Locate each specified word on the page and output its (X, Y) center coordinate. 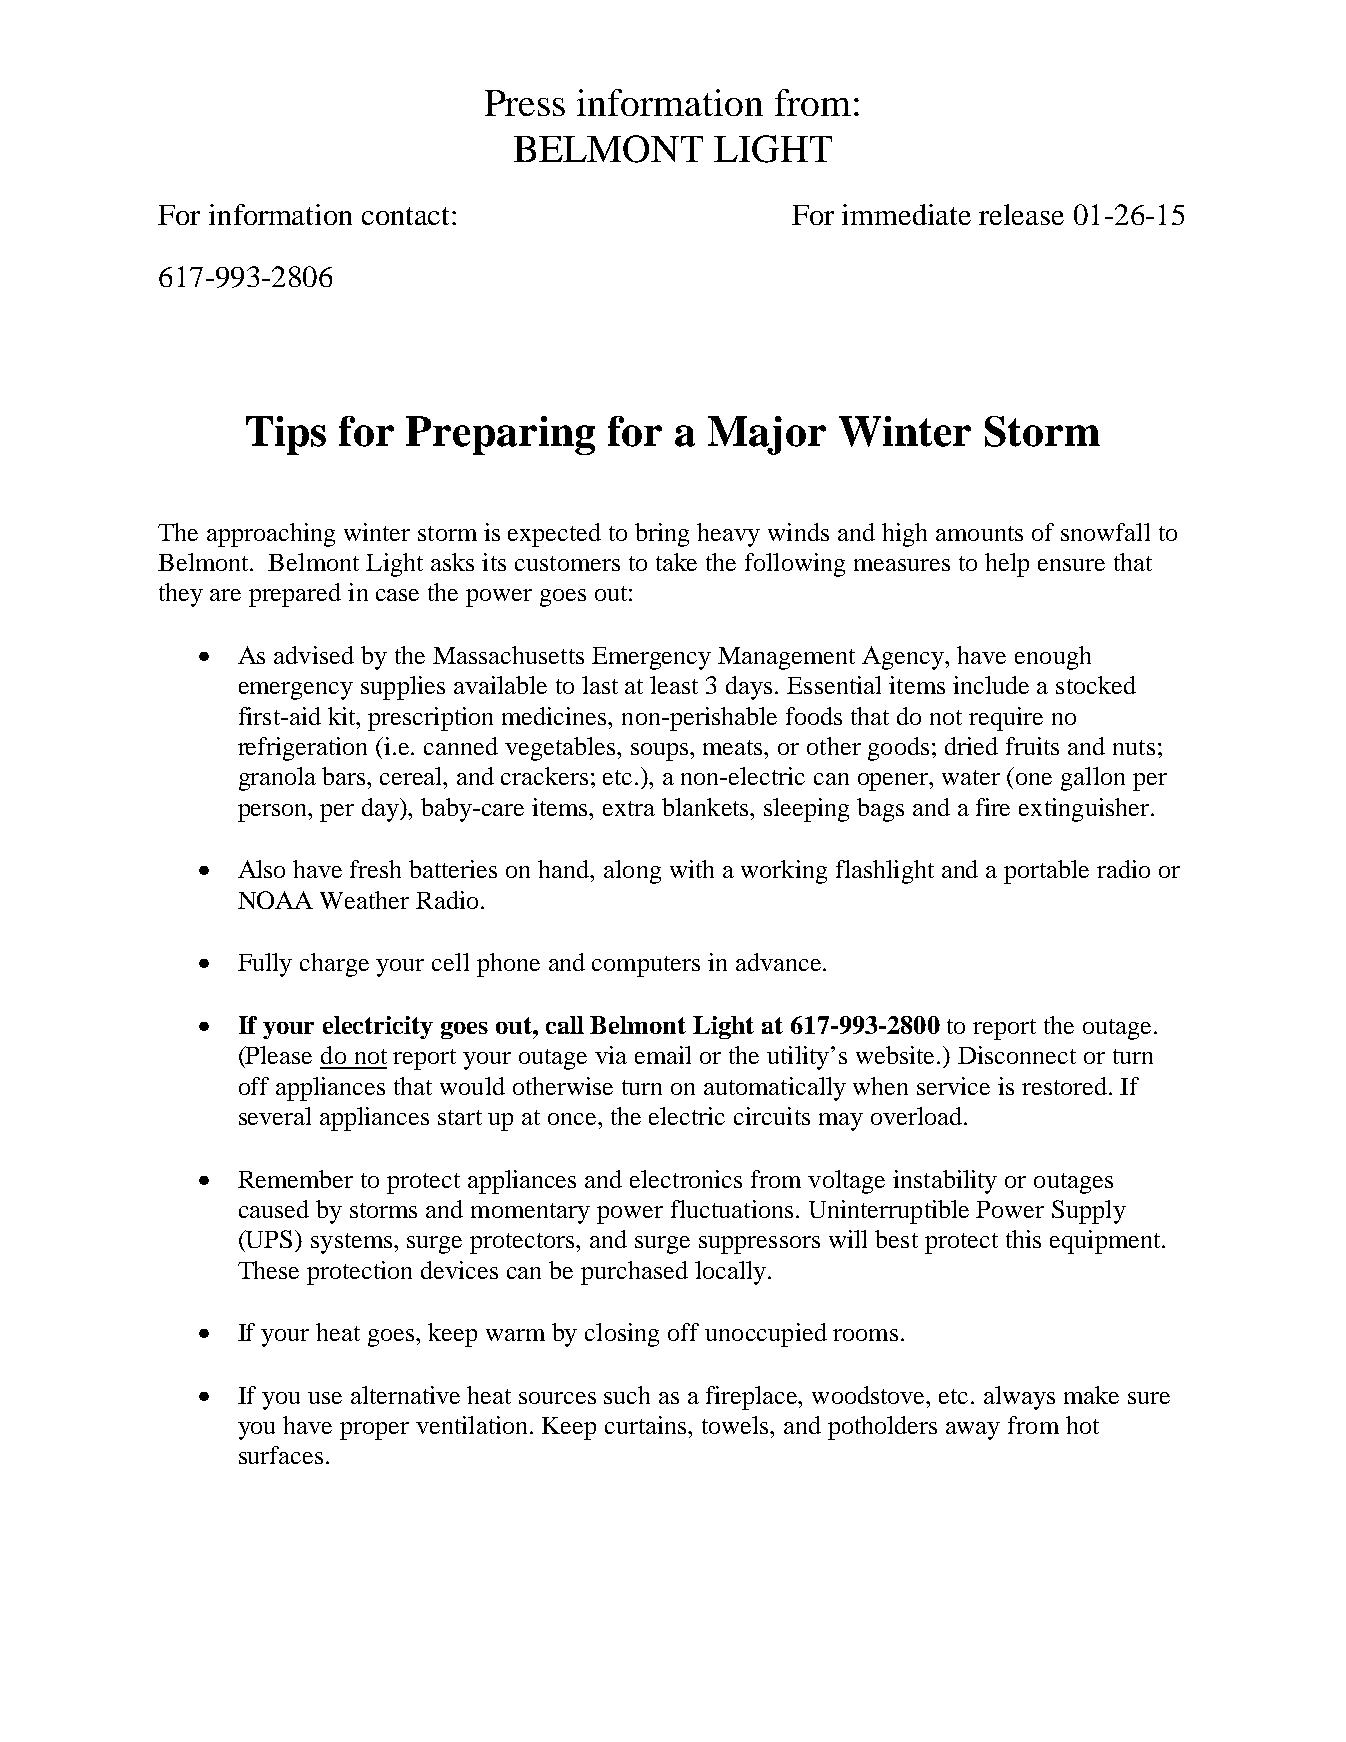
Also (261, 869)
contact (407, 216)
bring (662, 535)
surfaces (281, 1455)
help (1007, 565)
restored (1066, 1086)
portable (1046, 872)
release (1021, 214)
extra (629, 808)
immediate (906, 214)
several (275, 1116)
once (573, 1119)
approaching (271, 535)
